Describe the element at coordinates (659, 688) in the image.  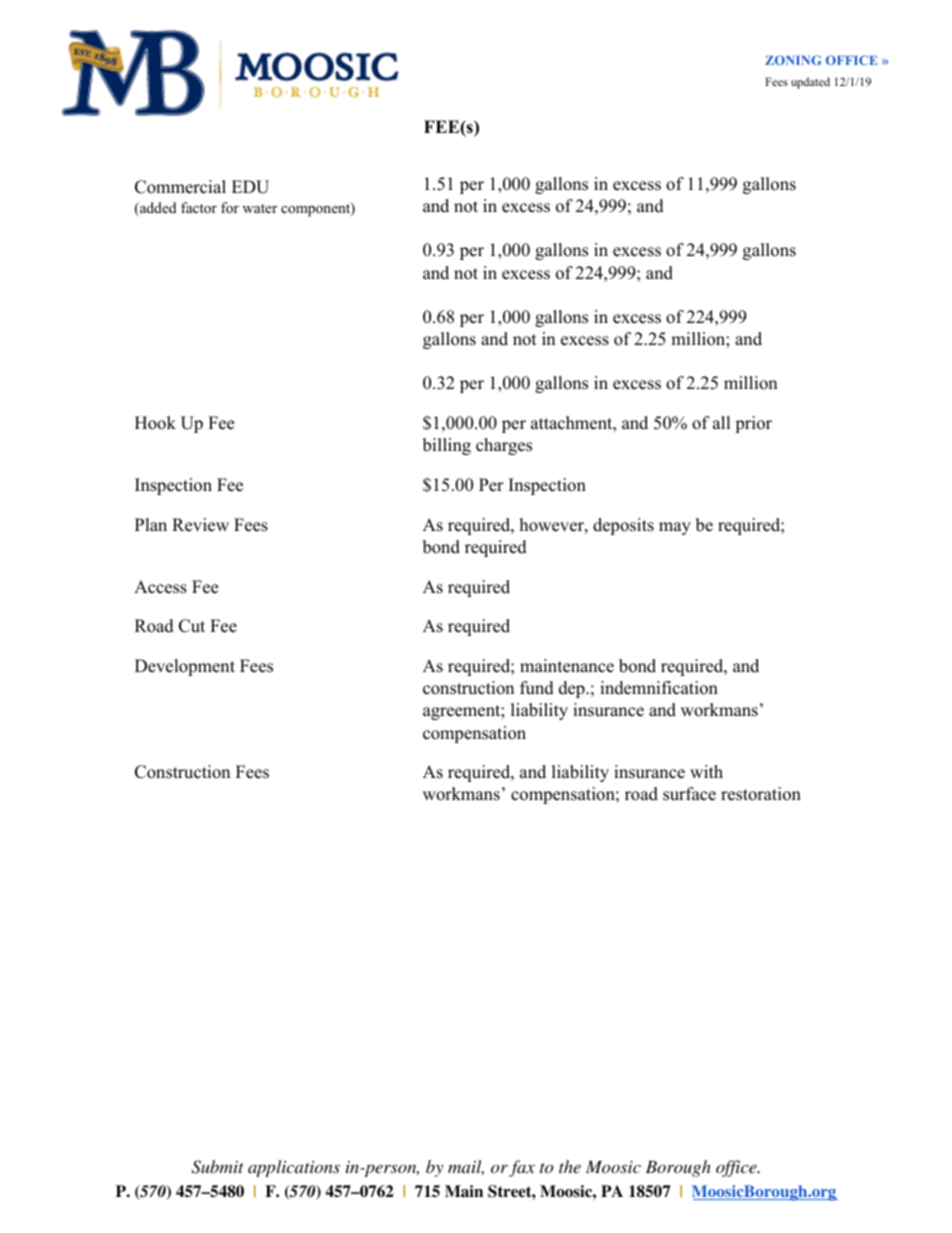
I see `indemnification` at that location.
